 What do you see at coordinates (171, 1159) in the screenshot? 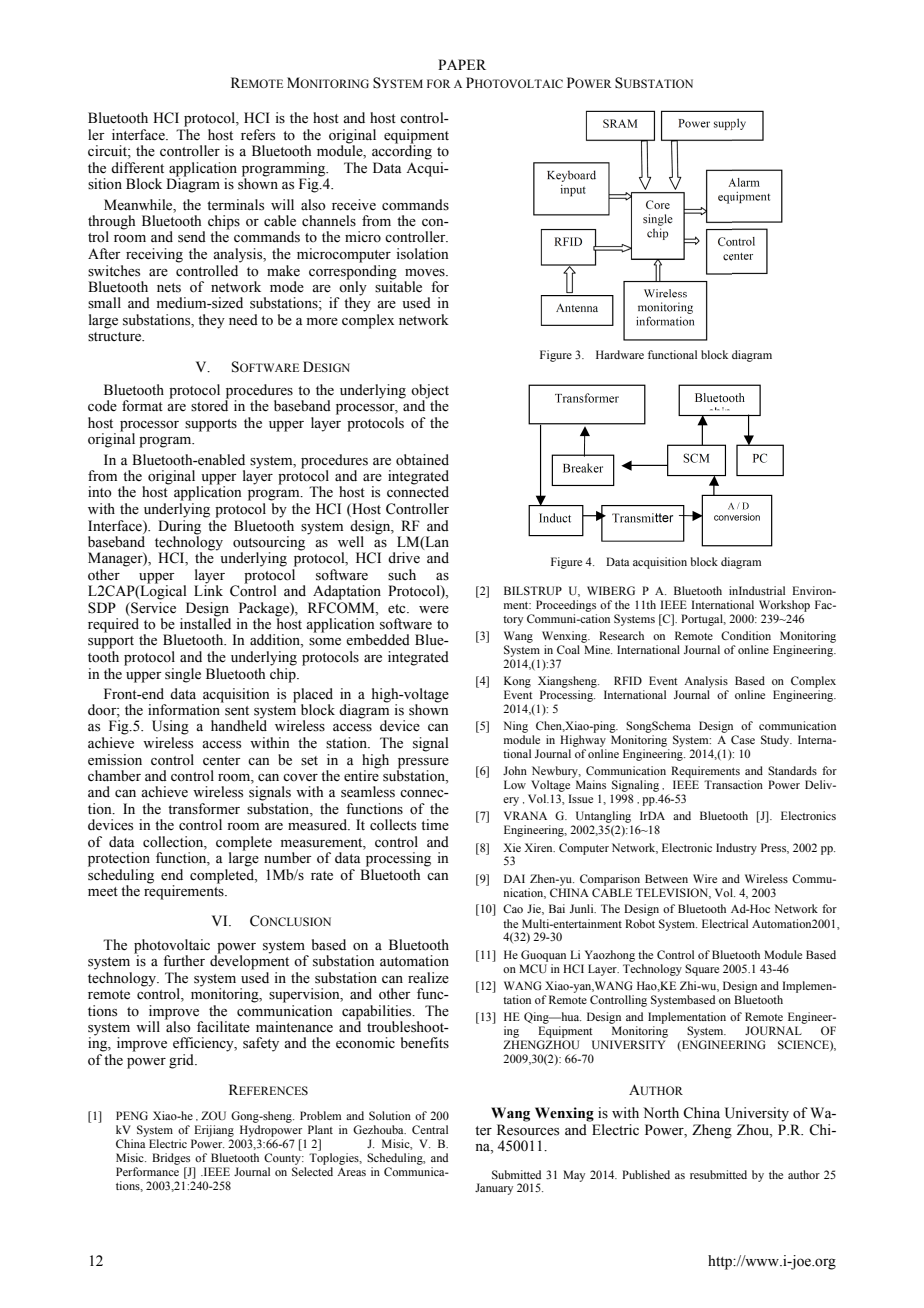
I see `Bridges` at bounding box center [171, 1159].
